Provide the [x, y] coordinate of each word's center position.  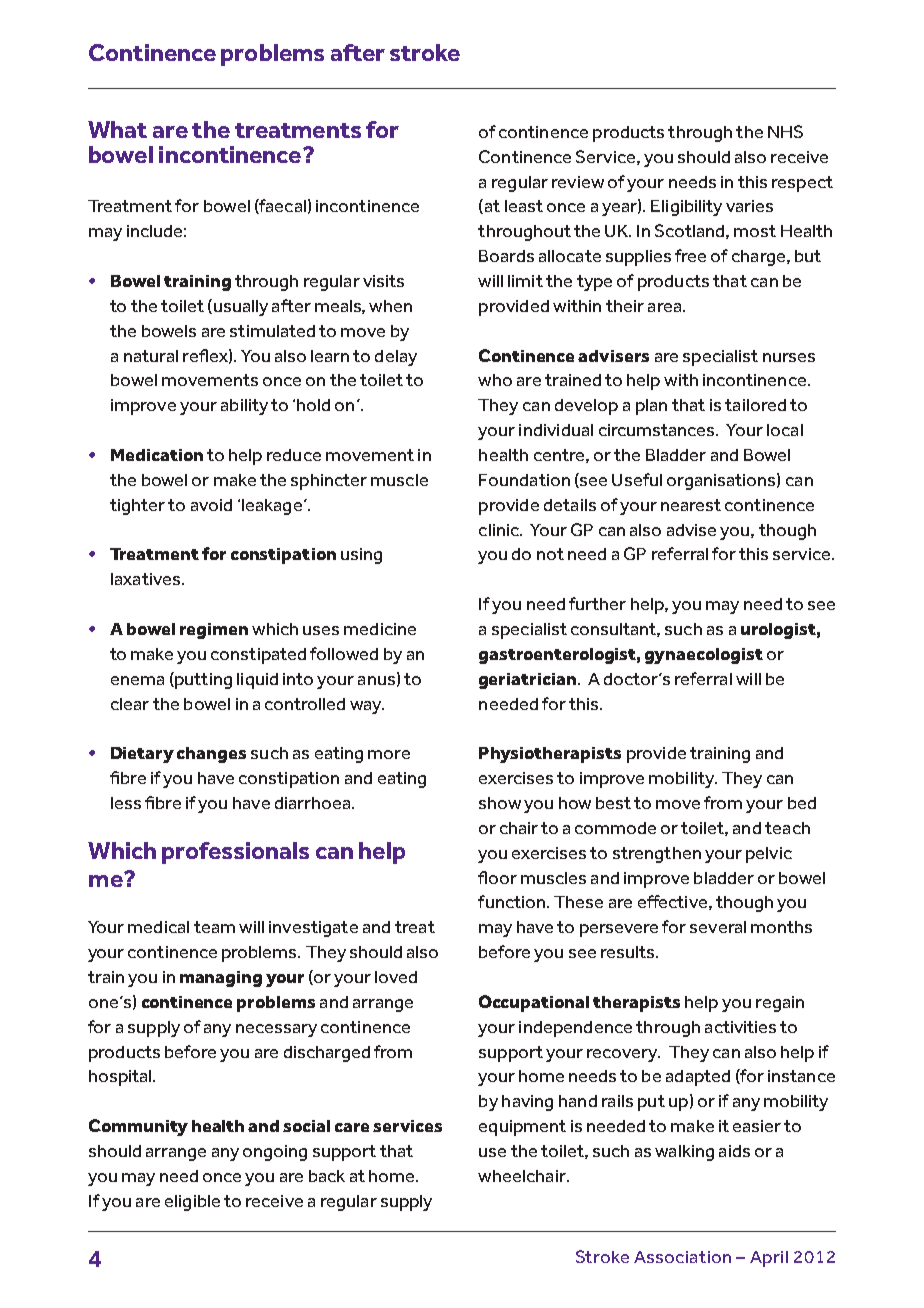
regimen [214, 631]
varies [749, 206]
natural [151, 356]
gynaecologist [704, 656]
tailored [755, 405]
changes [211, 755]
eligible [192, 1203]
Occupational [534, 1003]
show [500, 803]
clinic [500, 530]
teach [787, 828]
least [524, 206]
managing [221, 979]
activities [740, 1027]
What [117, 129]
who [495, 380]
